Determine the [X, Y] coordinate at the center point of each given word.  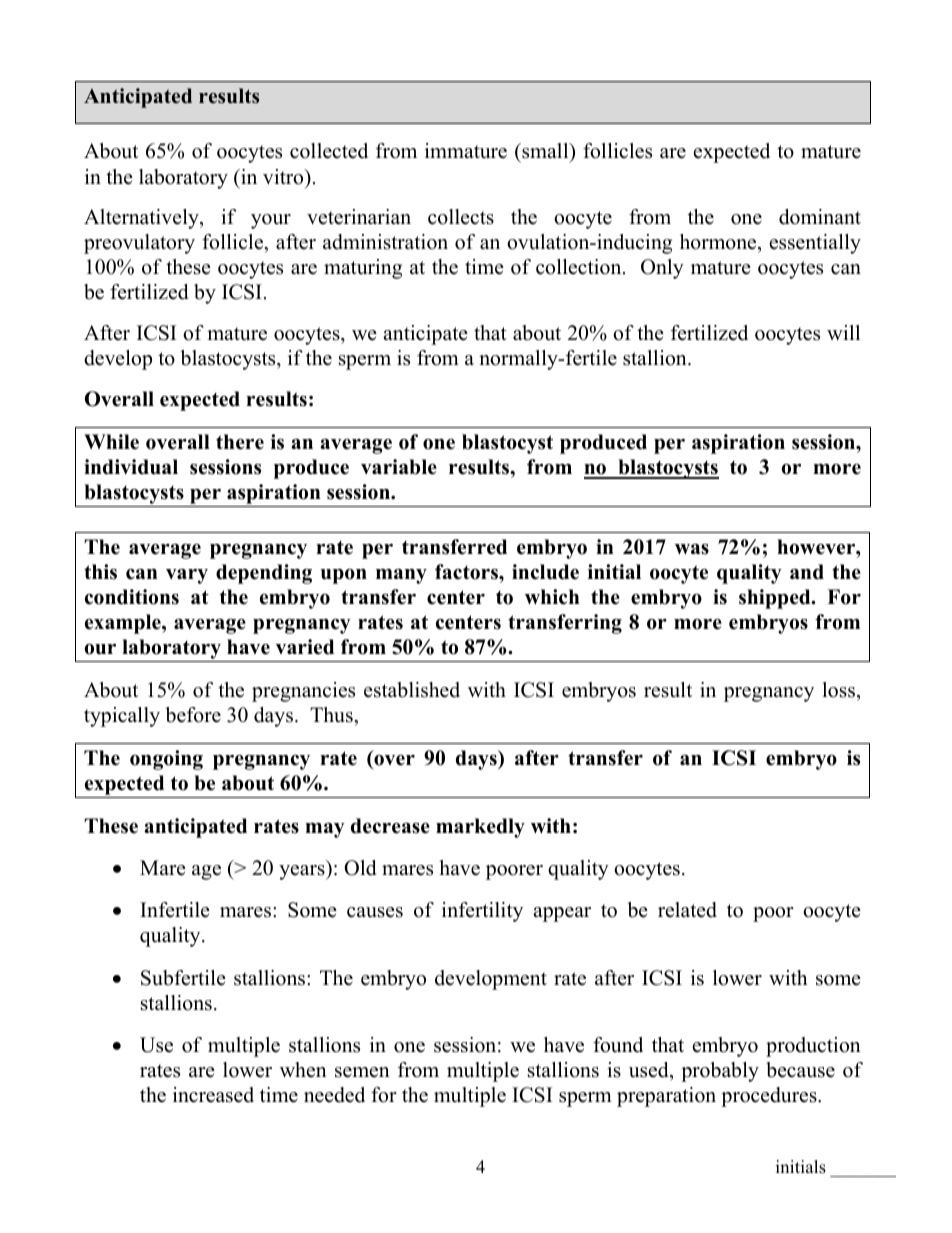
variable [399, 467]
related [687, 910]
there [240, 442]
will [843, 332]
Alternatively [142, 219]
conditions [132, 597]
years [303, 872]
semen [362, 1072]
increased [213, 1095]
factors [467, 572]
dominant [820, 217]
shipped [776, 599]
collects [461, 217]
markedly [480, 828]
